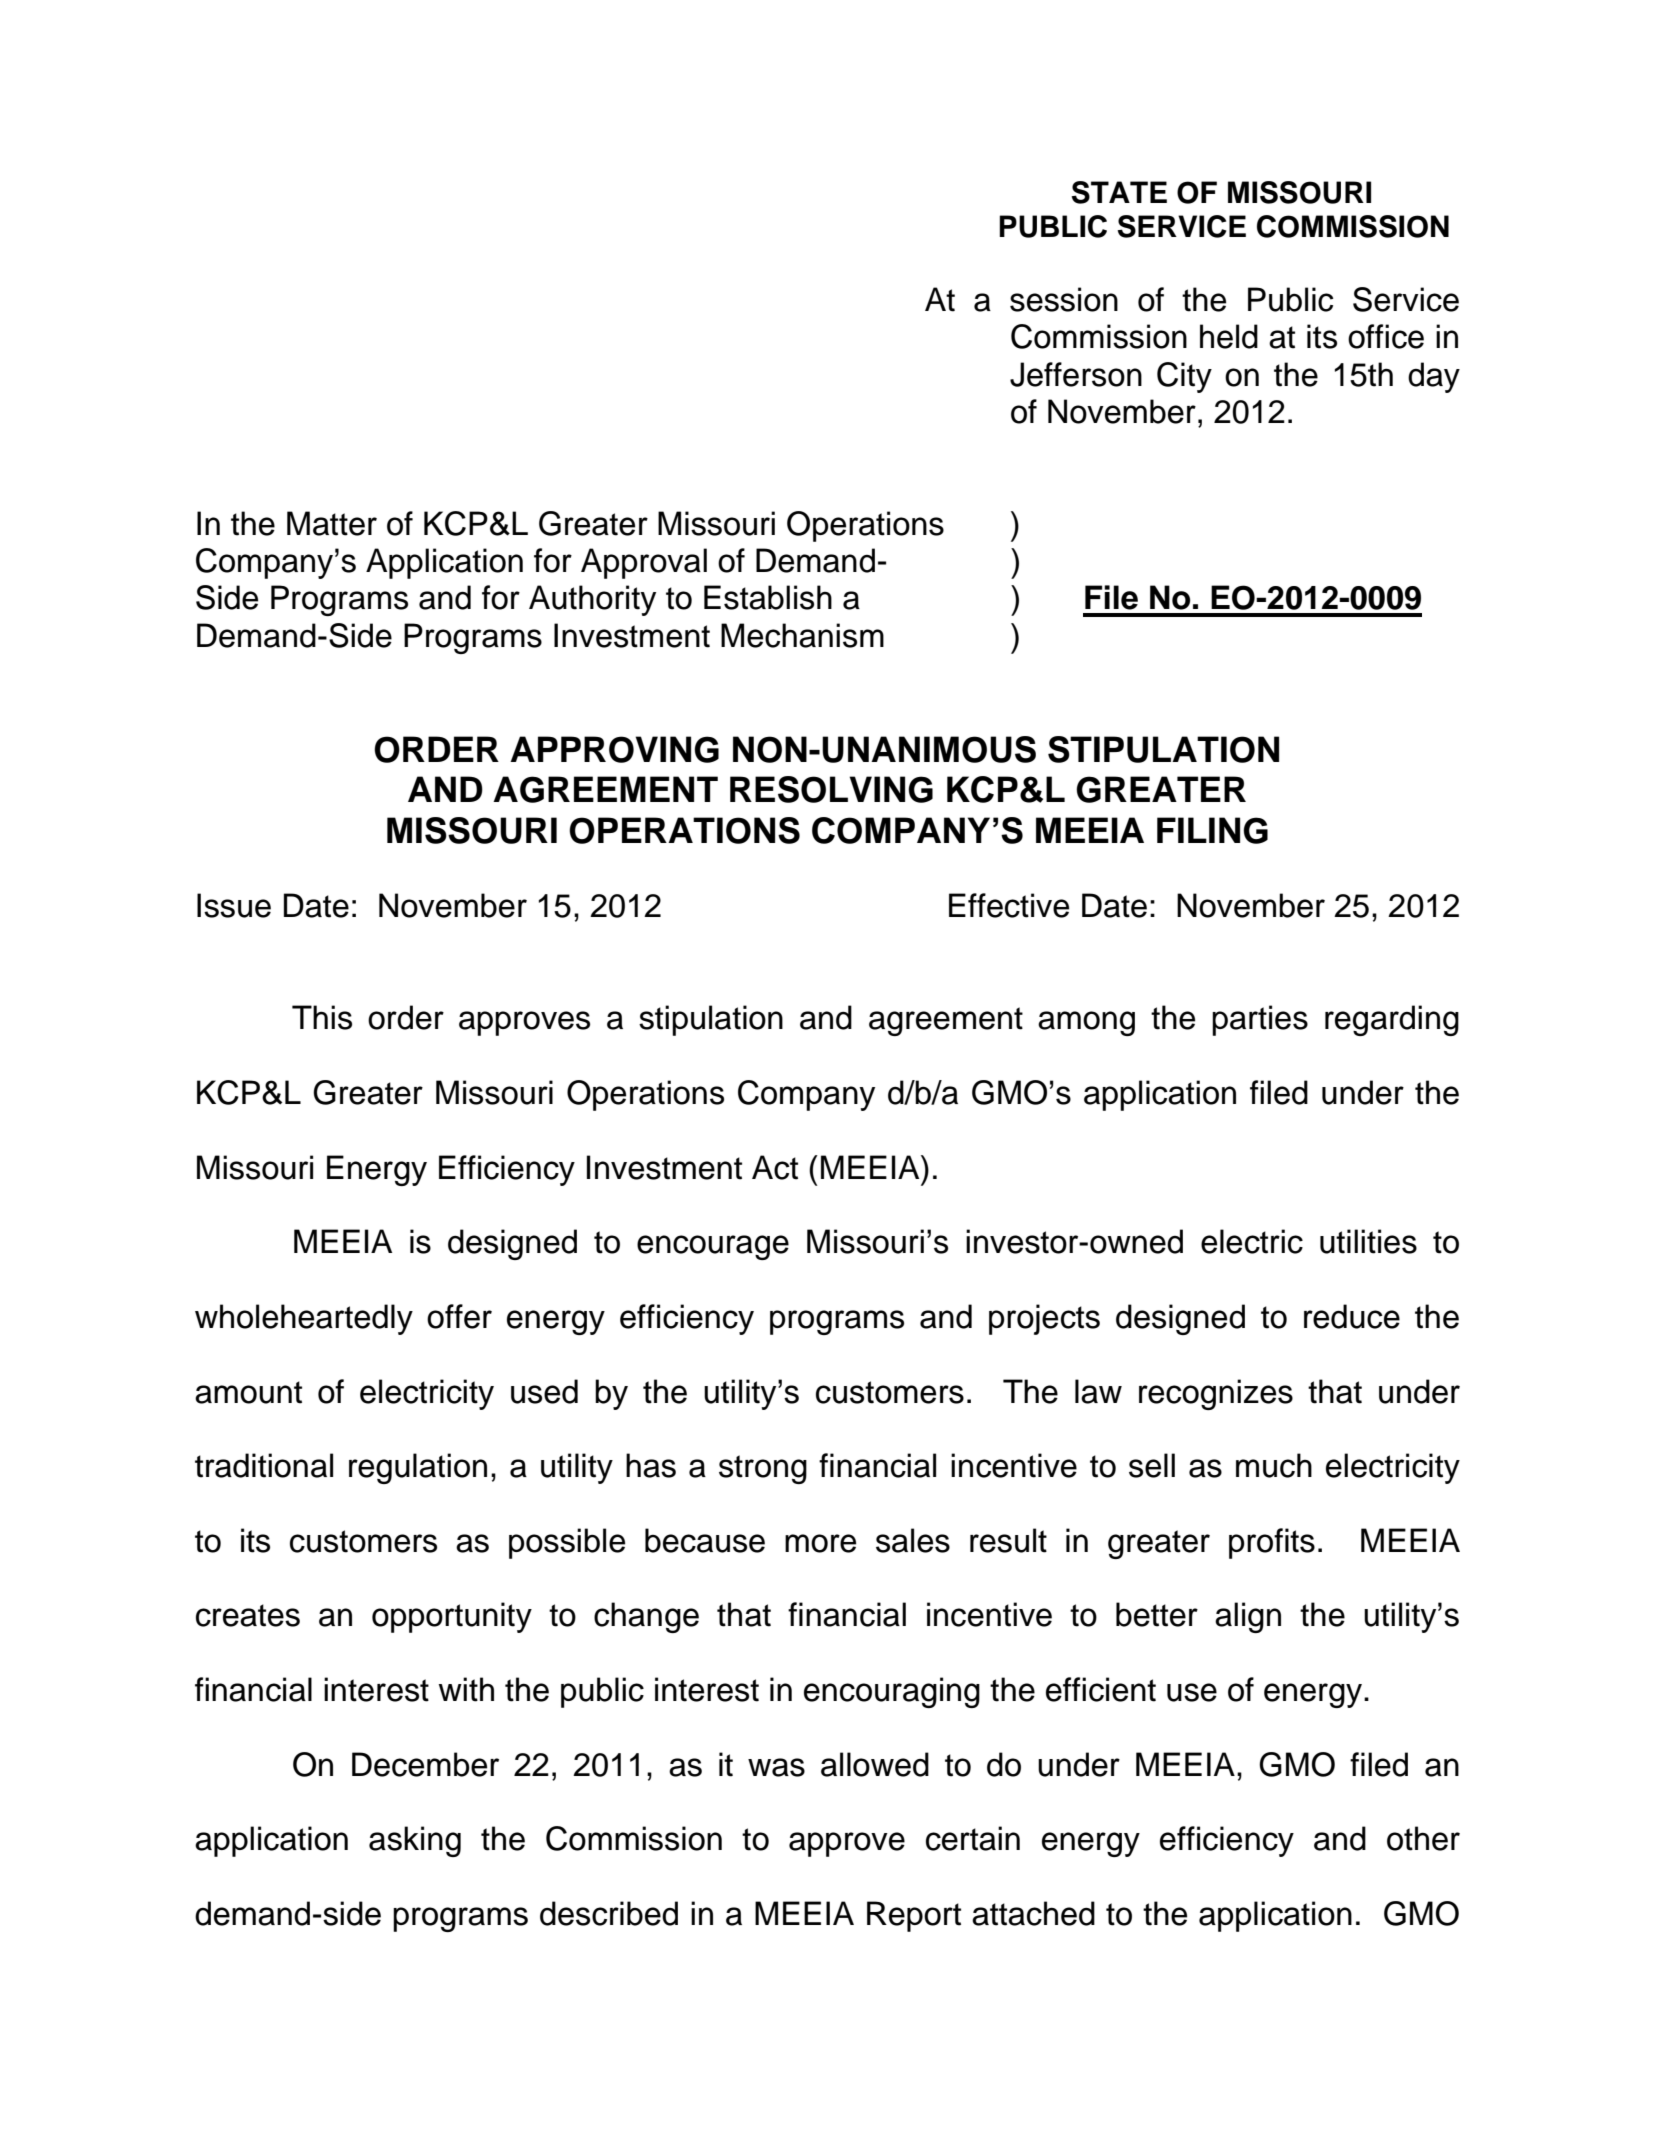 This screenshot has width=1655, height=2142. What do you see at coordinates (831, 789) in the screenshot?
I see `RESOLVING` at bounding box center [831, 789].
